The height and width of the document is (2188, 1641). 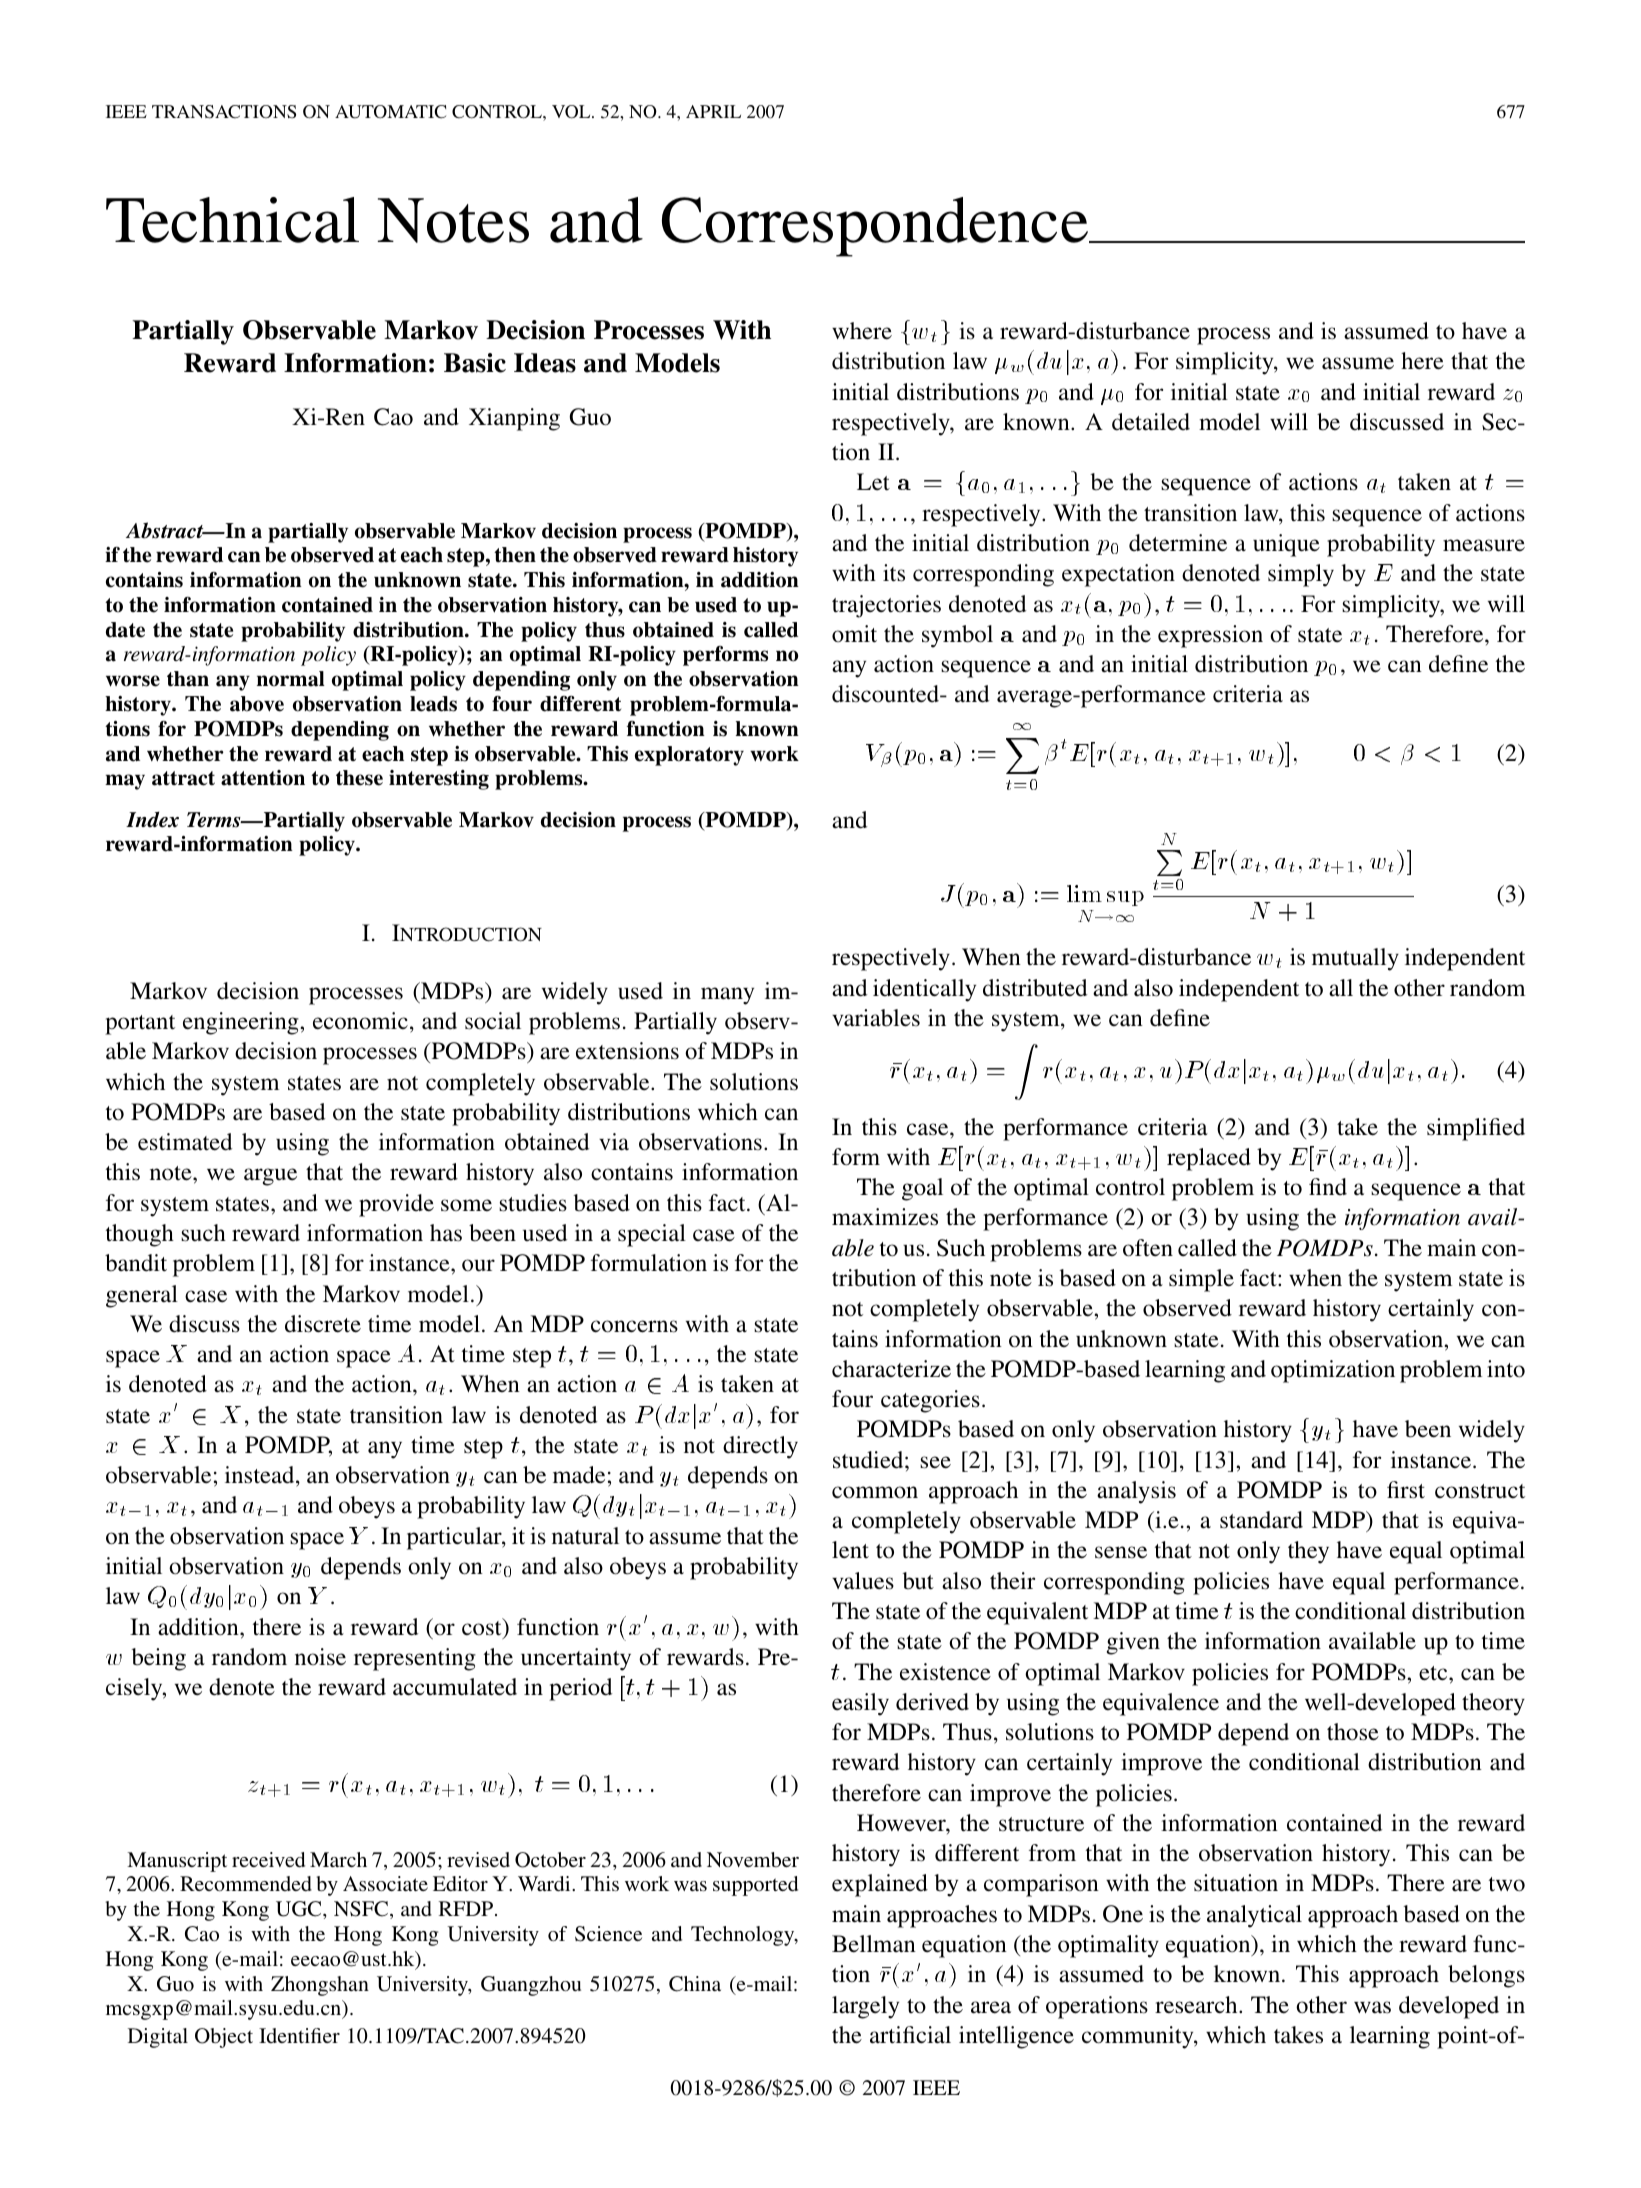 I want to click on Technical, so click(x=232, y=220).
